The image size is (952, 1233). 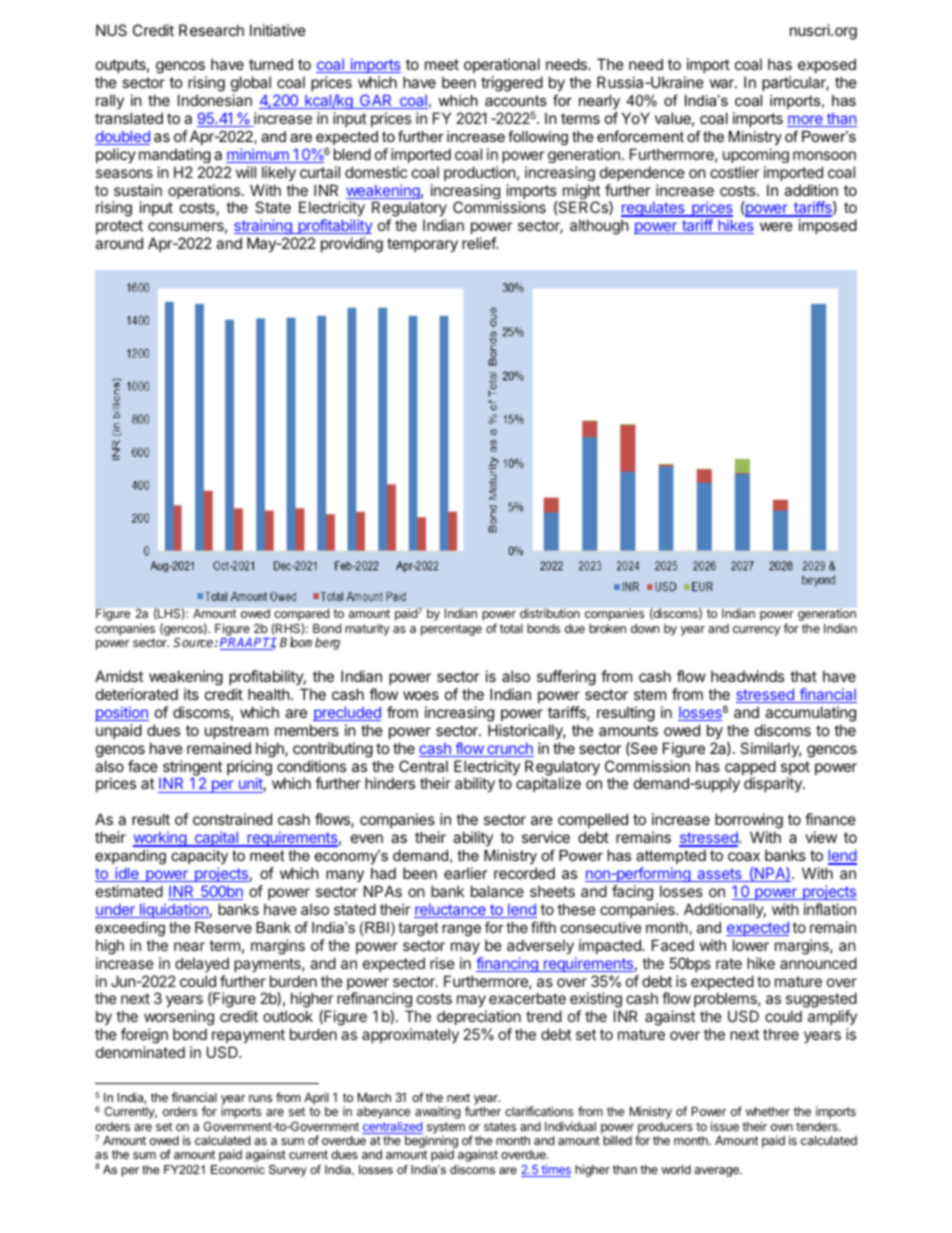 What do you see at coordinates (776, 226) in the document?
I see `were` at bounding box center [776, 226].
